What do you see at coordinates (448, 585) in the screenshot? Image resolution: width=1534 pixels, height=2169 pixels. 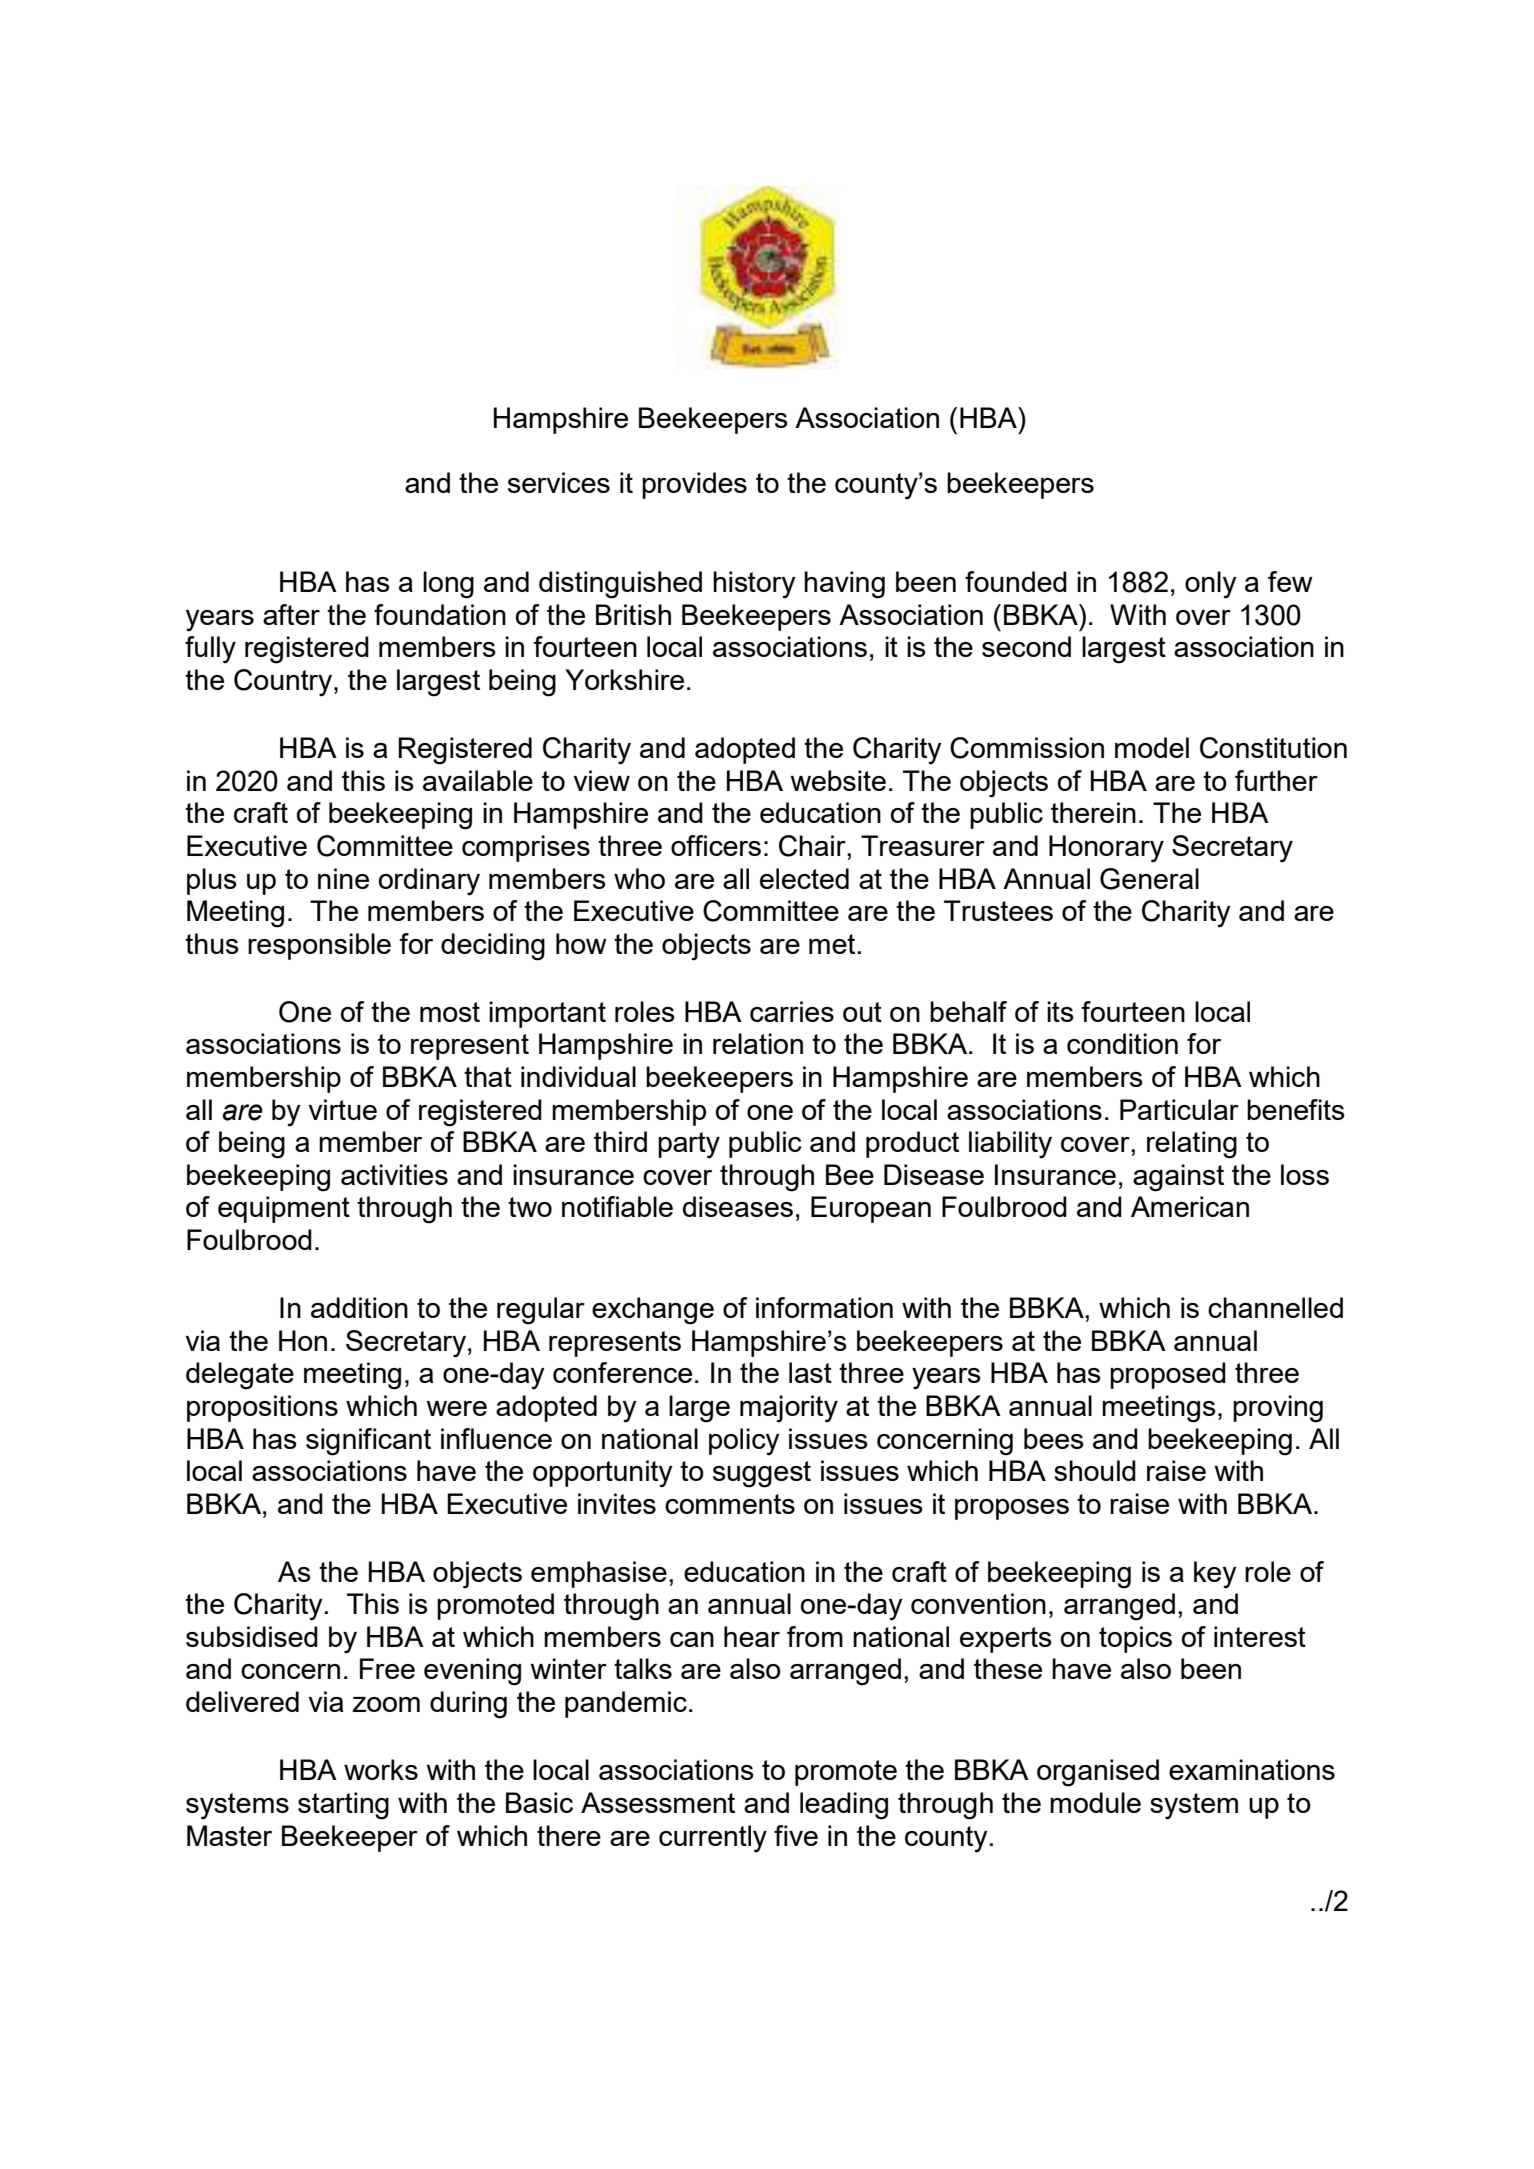 I see `long` at bounding box center [448, 585].
